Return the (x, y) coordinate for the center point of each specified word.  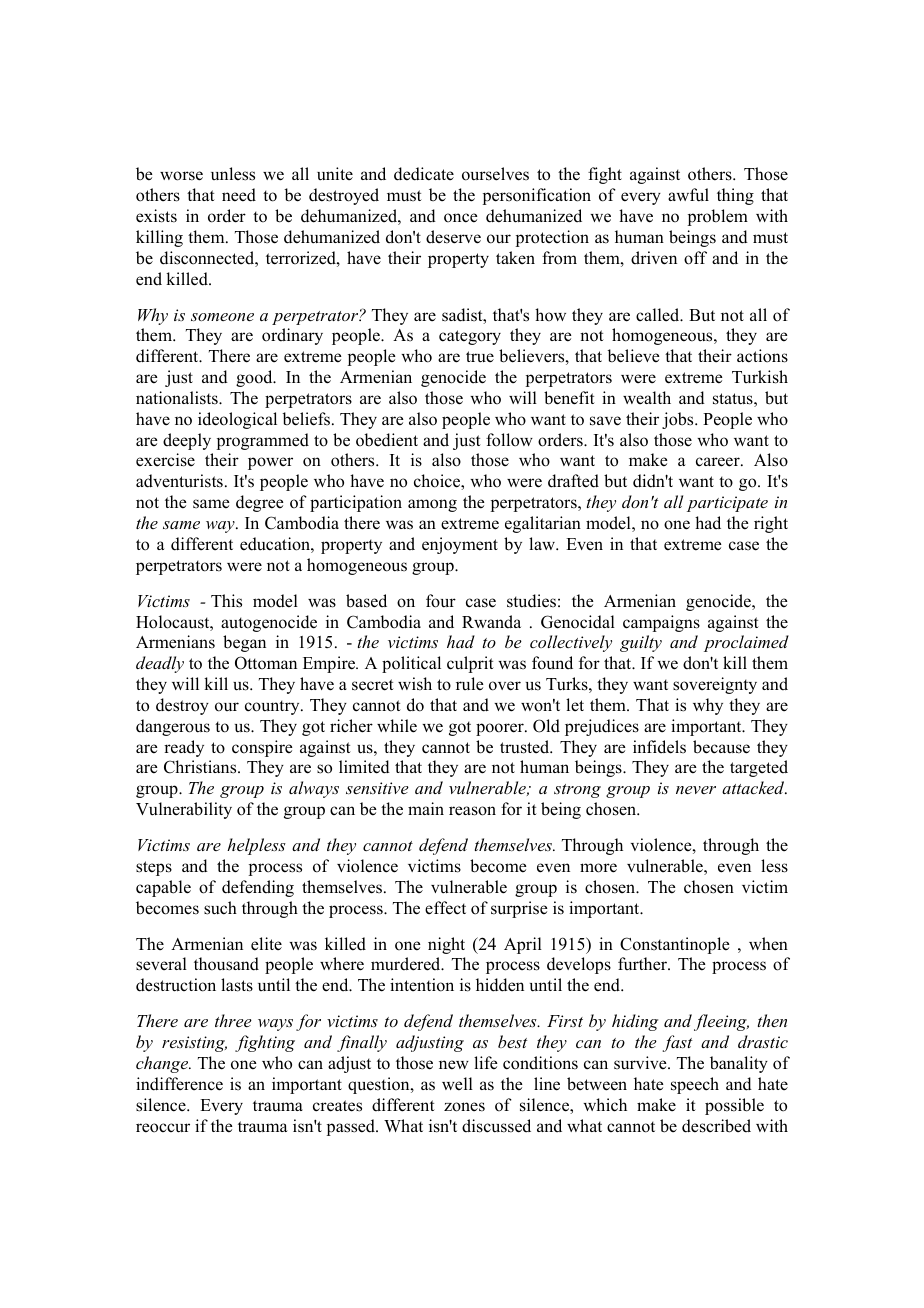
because (721, 747)
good (255, 378)
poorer (501, 729)
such (220, 908)
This (226, 601)
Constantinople (675, 945)
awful (688, 195)
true (480, 357)
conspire (262, 748)
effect (445, 908)
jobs (679, 420)
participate (727, 504)
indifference (179, 1084)
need (239, 195)
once (461, 218)
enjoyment (460, 545)
